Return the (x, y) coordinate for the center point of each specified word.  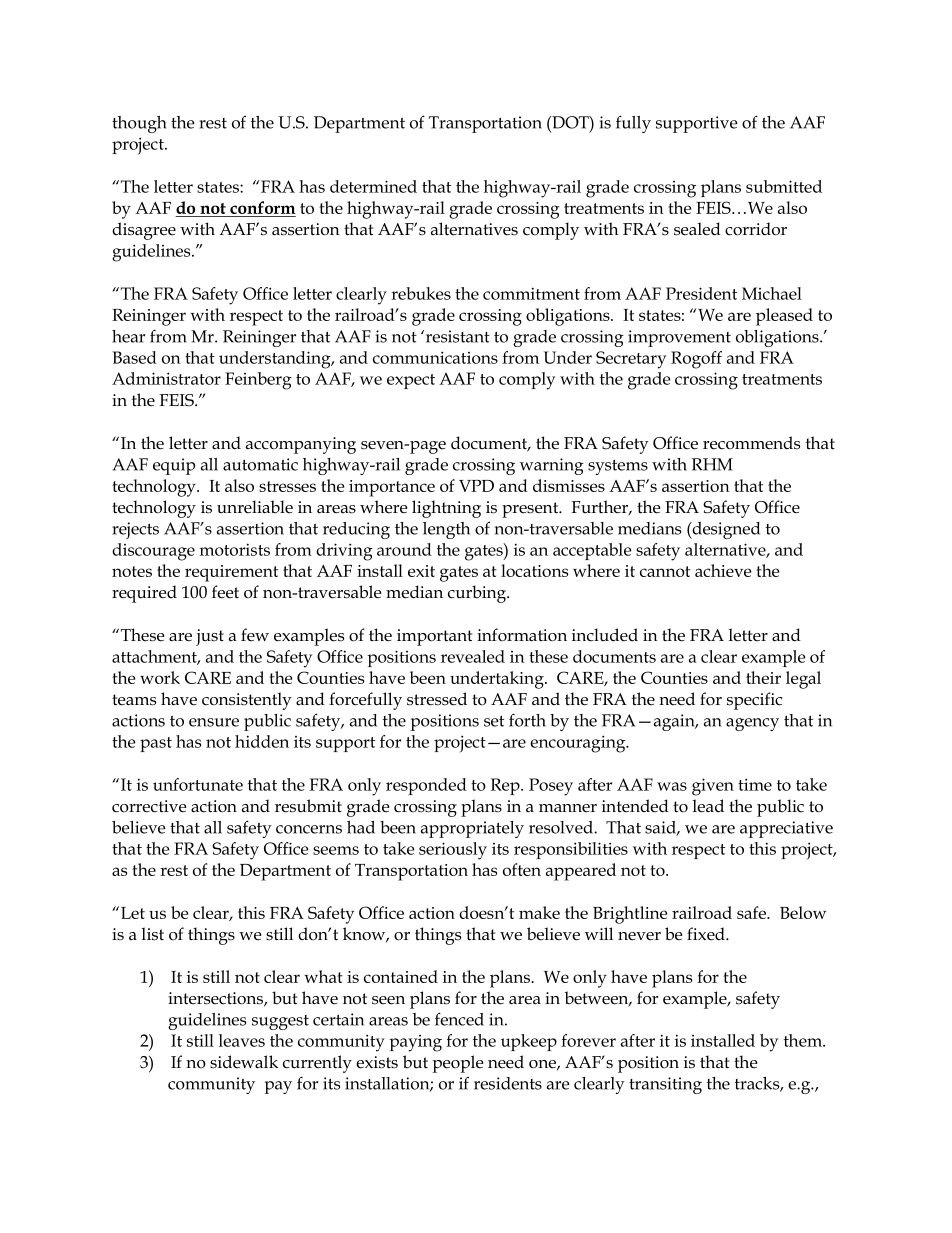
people (458, 1064)
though (139, 124)
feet (225, 592)
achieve (723, 570)
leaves (242, 1040)
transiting (665, 1085)
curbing (478, 594)
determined (373, 186)
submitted (784, 186)
